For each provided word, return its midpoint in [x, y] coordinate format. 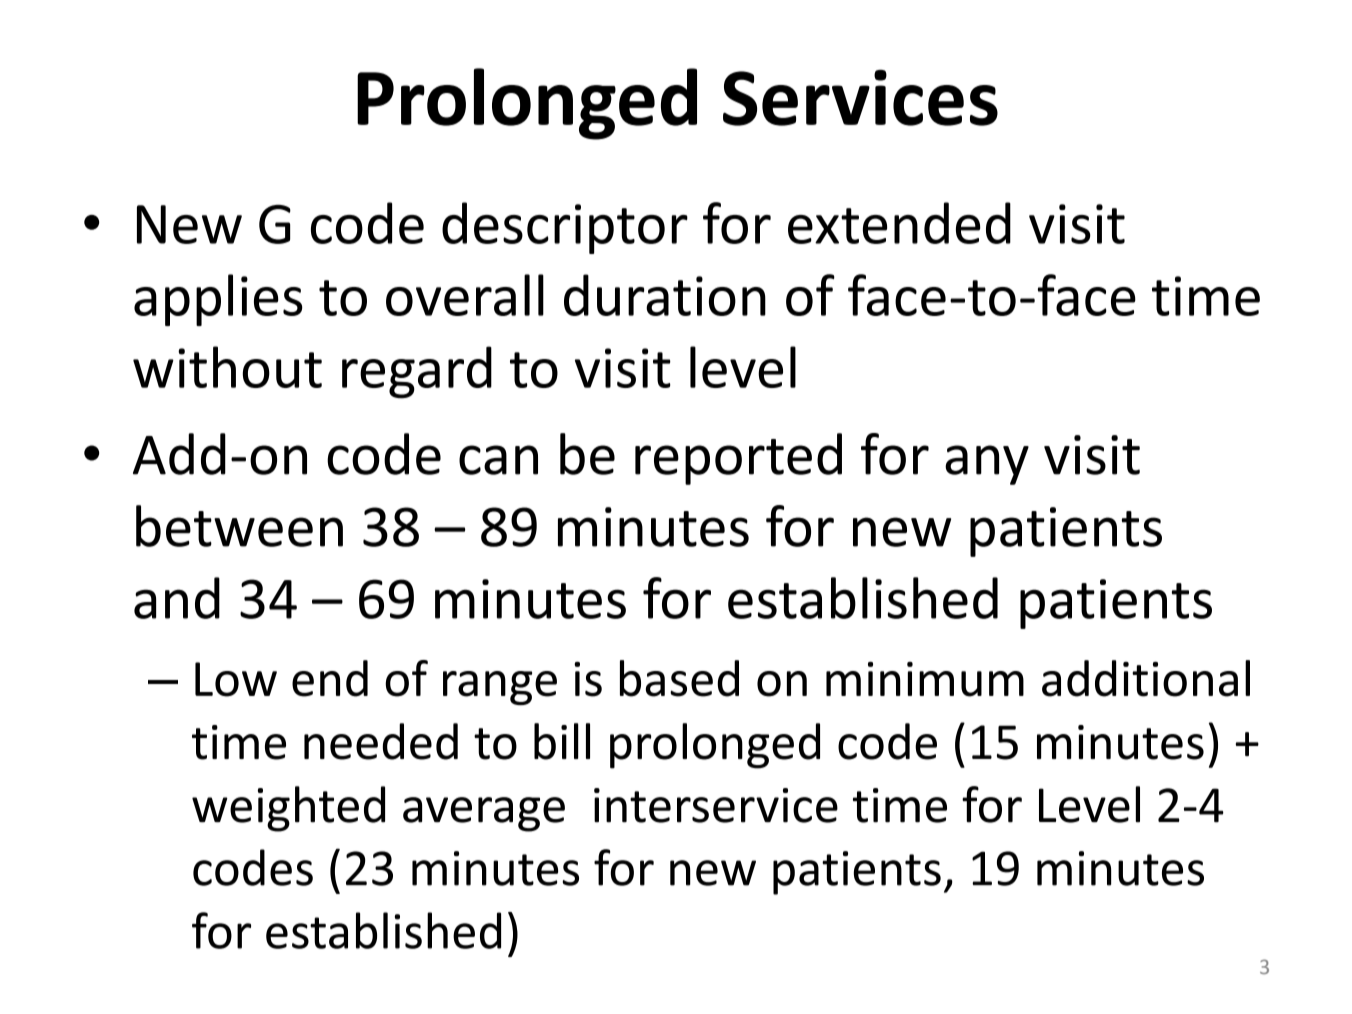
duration [665, 295]
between [239, 526]
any [987, 465]
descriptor [565, 228]
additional [1146, 678]
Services [860, 98]
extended [899, 223]
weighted [288, 809]
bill [562, 741]
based [679, 678]
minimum [925, 679]
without [227, 367]
